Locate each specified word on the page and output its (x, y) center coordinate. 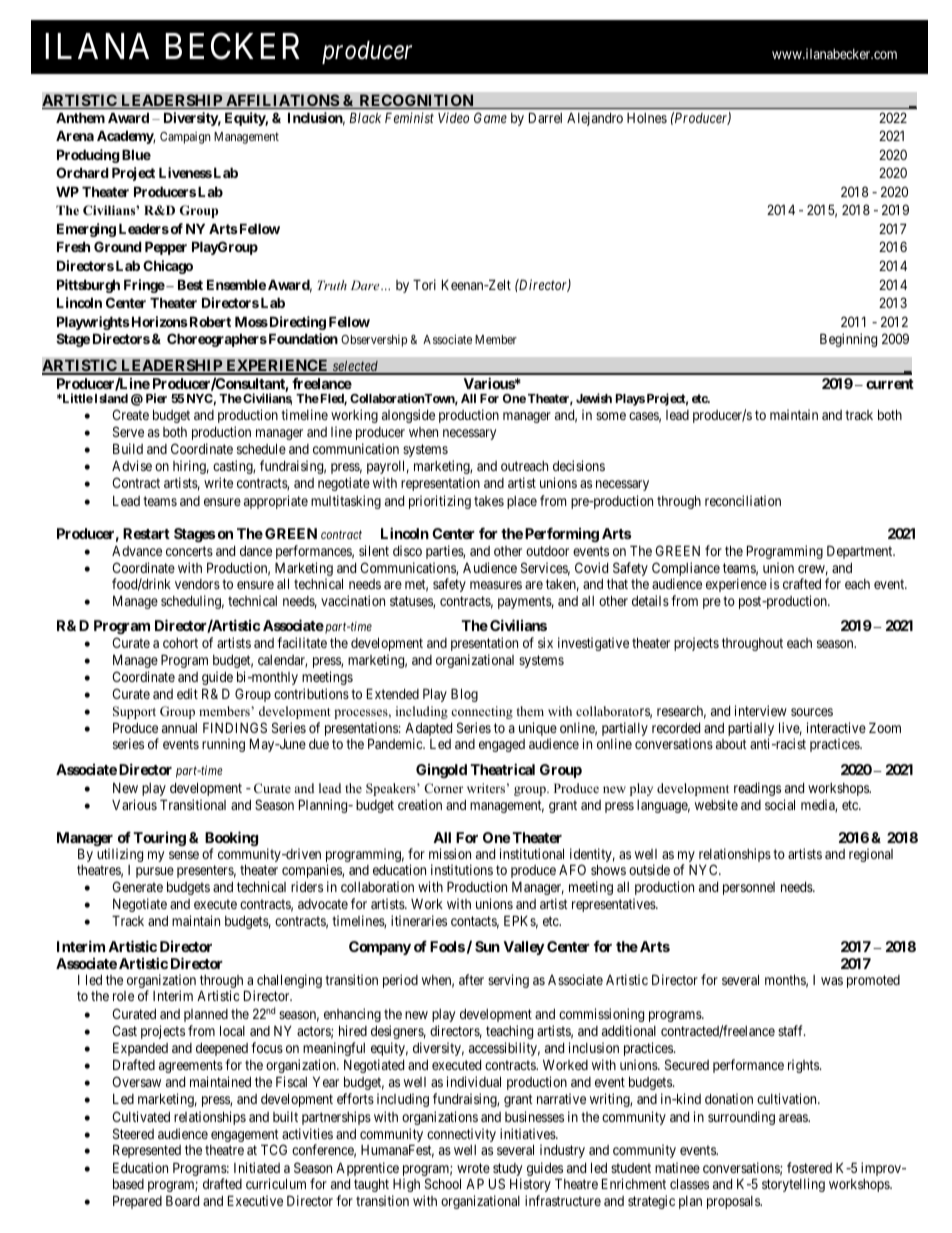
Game (490, 117)
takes (489, 501)
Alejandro (595, 119)
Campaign (185, 138)
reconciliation (743, 500)
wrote (473, 1168)
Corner (443, 788)
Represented (147, 1151)
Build (128, 448)
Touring (159, 839)
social (780, 804)
